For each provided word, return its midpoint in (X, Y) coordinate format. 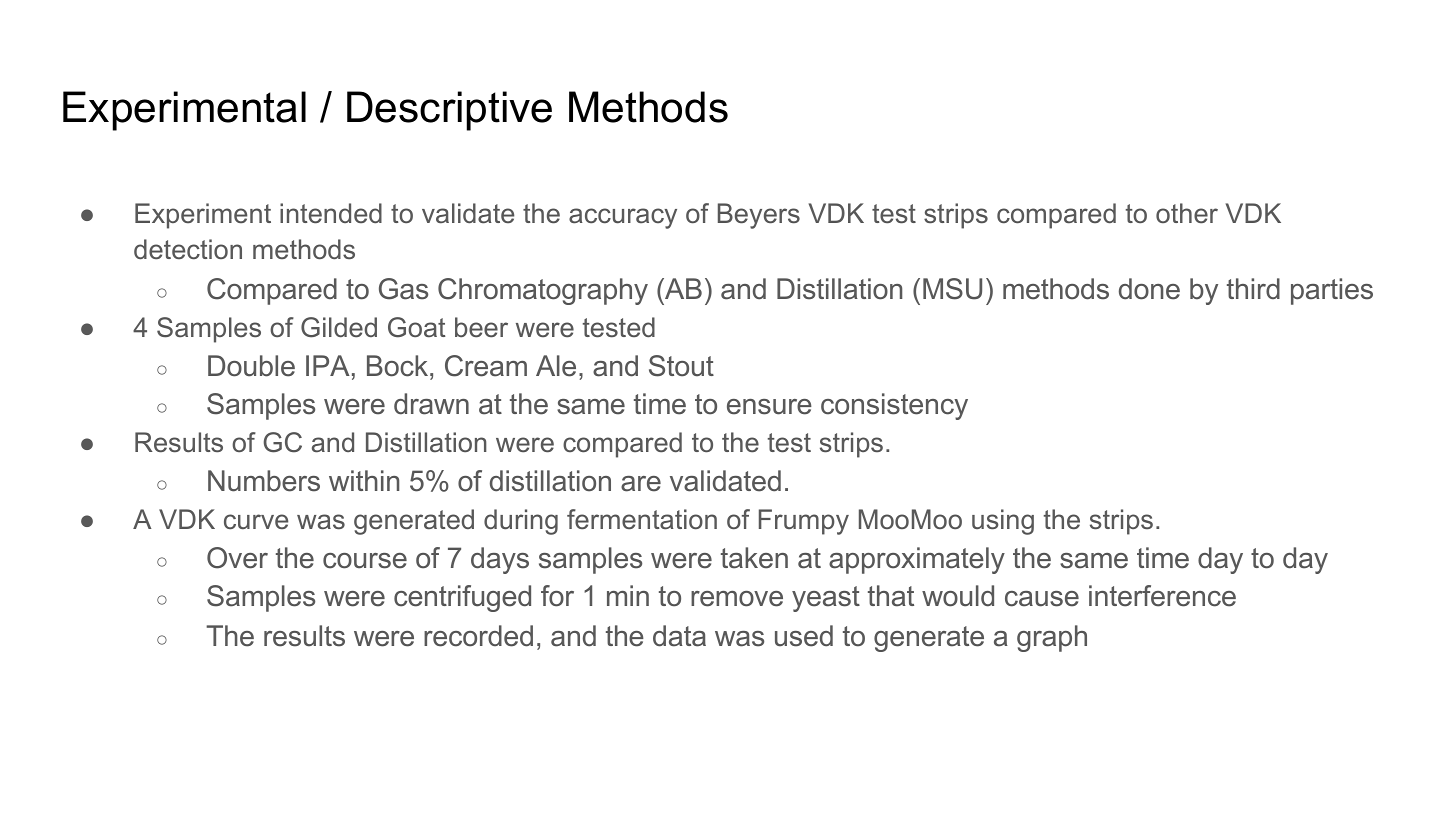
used (804, 636)
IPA (328, 365)
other (1187, 213)
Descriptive (449, 111)
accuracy (623, 218)
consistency (894, 406)
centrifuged (462, 598)
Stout (681, 366)
